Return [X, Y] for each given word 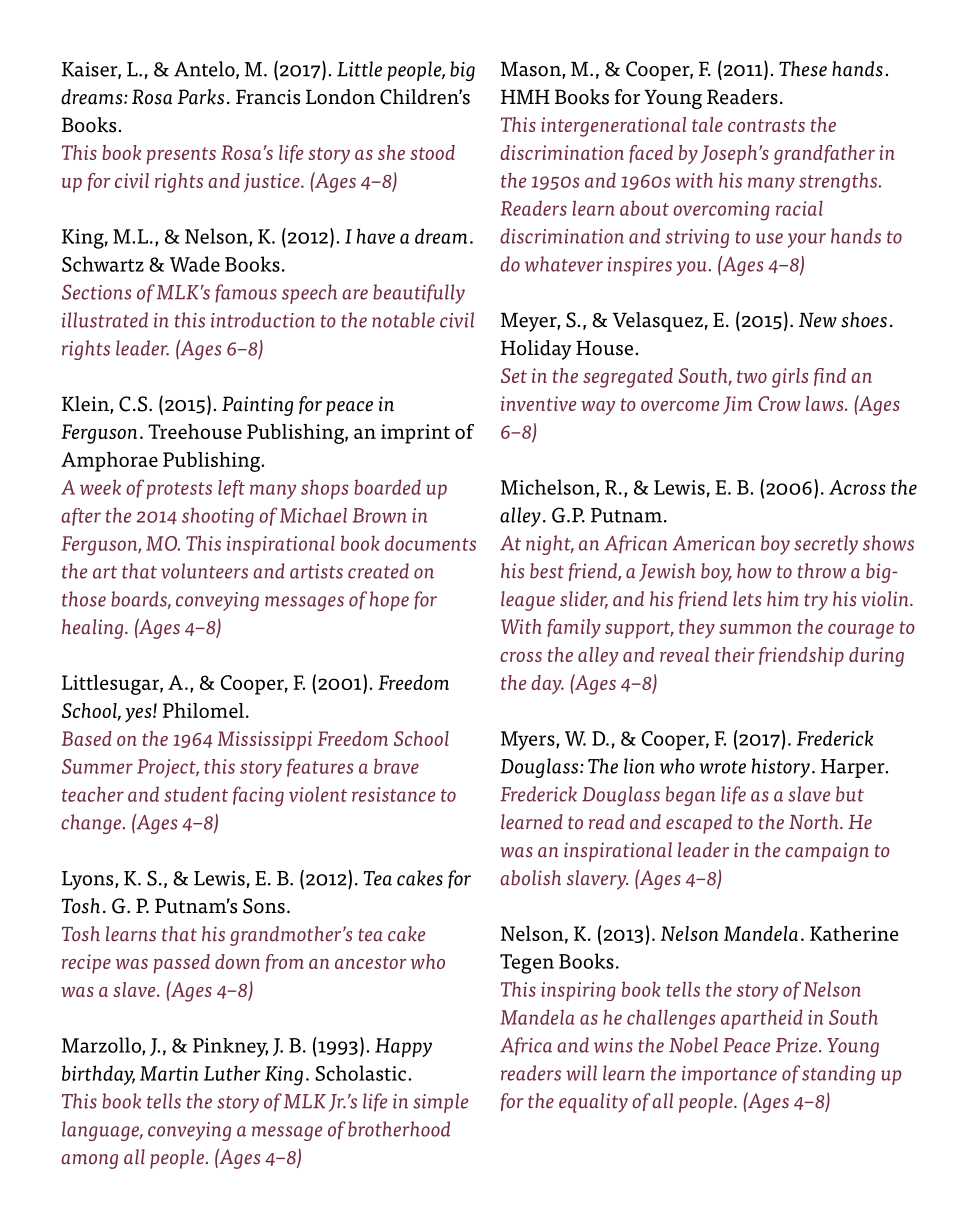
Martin [169, 1073]
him [783, 599]
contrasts [766, 125]
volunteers [204, 571]
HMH [525, 97]
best [547, 571]
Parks [201, 97]
